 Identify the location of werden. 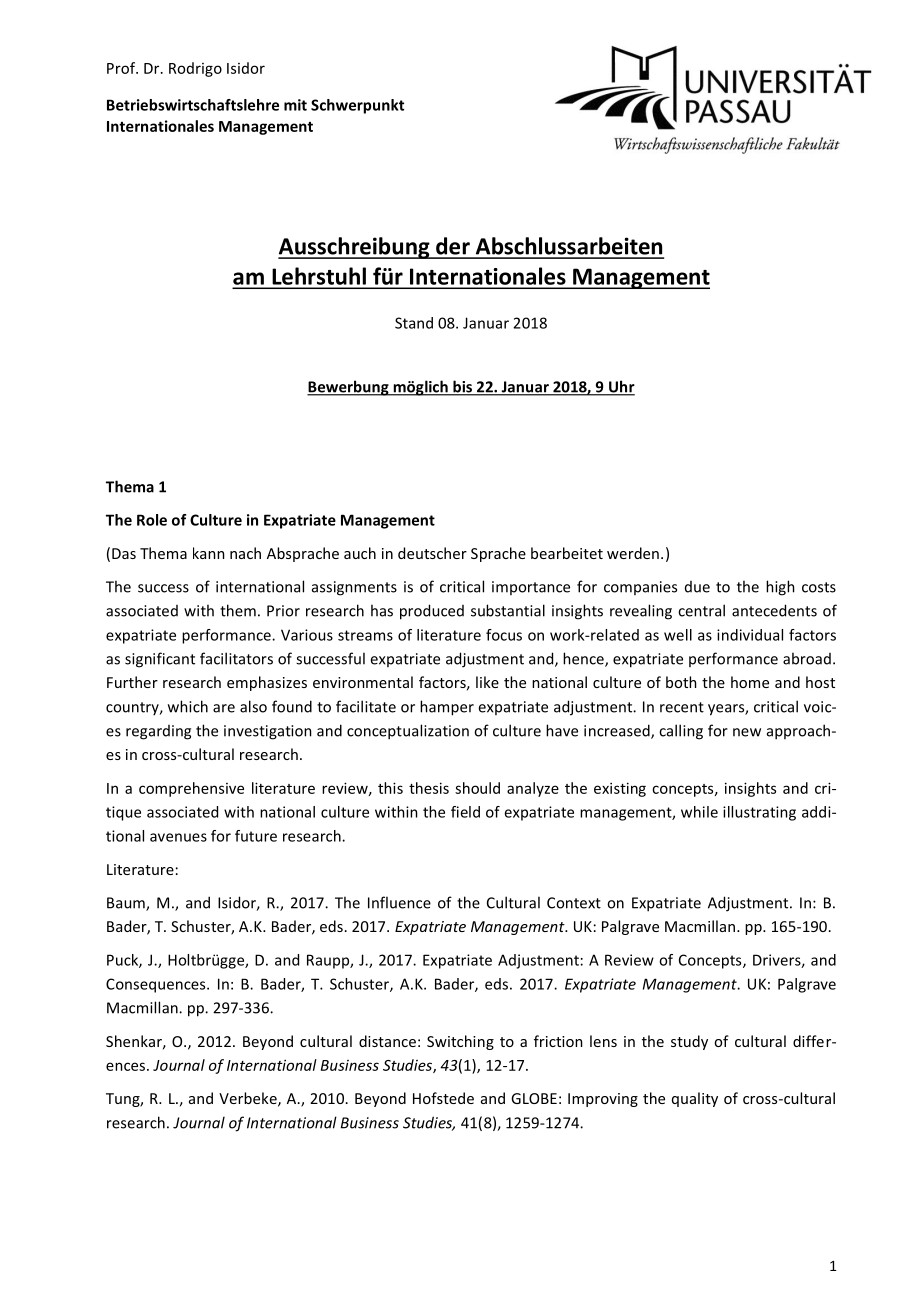
(633, 553).
